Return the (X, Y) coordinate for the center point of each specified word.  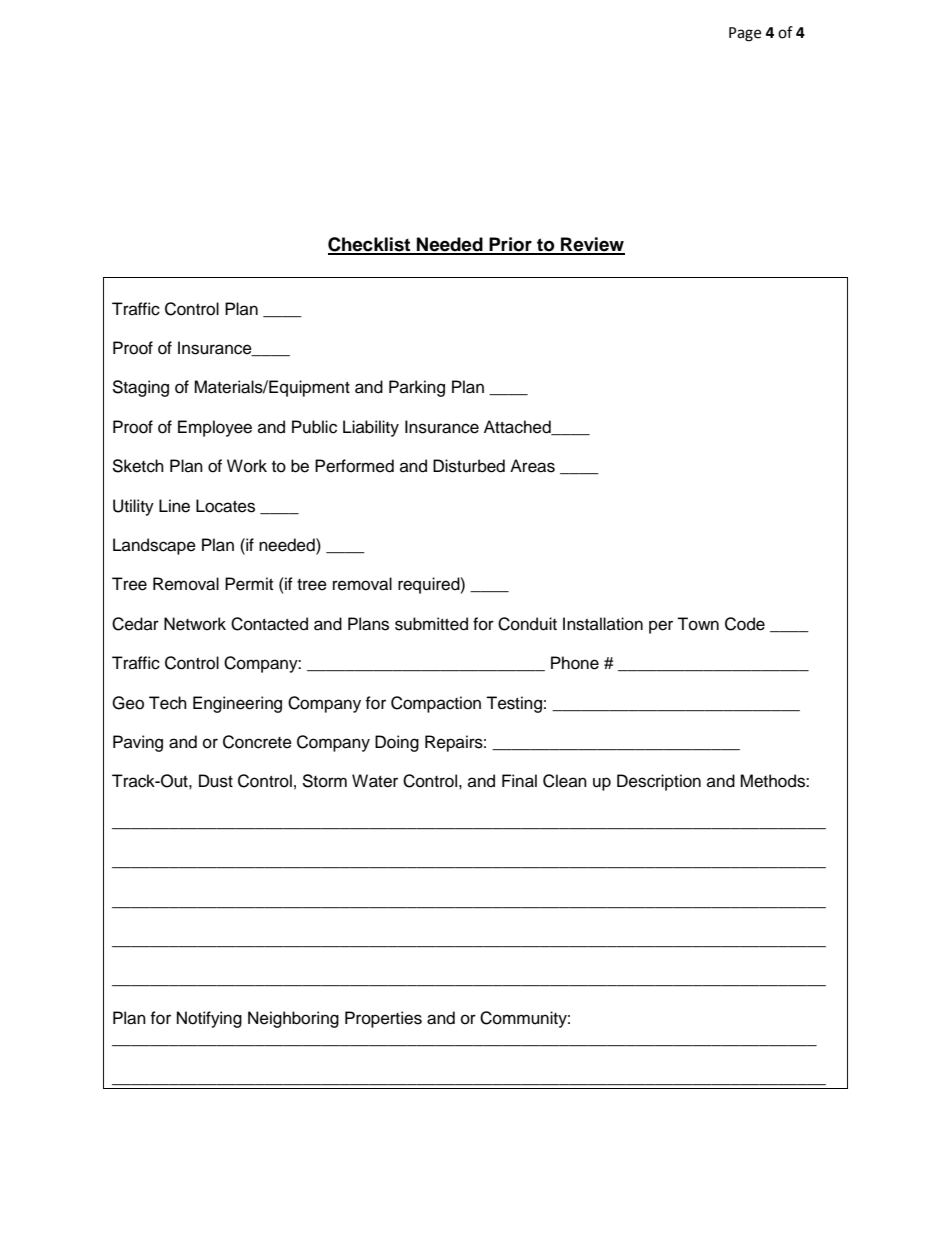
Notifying (209, 1019)
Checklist (370, 245)
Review (592, 245)
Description (659, 782)
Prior (510, 245)
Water (375, 781)
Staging (140, 388)
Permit (249, 584)
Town (698, 624)
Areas (532, 466)
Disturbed (469, 466)
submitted (431, 624)
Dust (216, 781)
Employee (215, 428)
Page (745, 34)
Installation (603, 624)
